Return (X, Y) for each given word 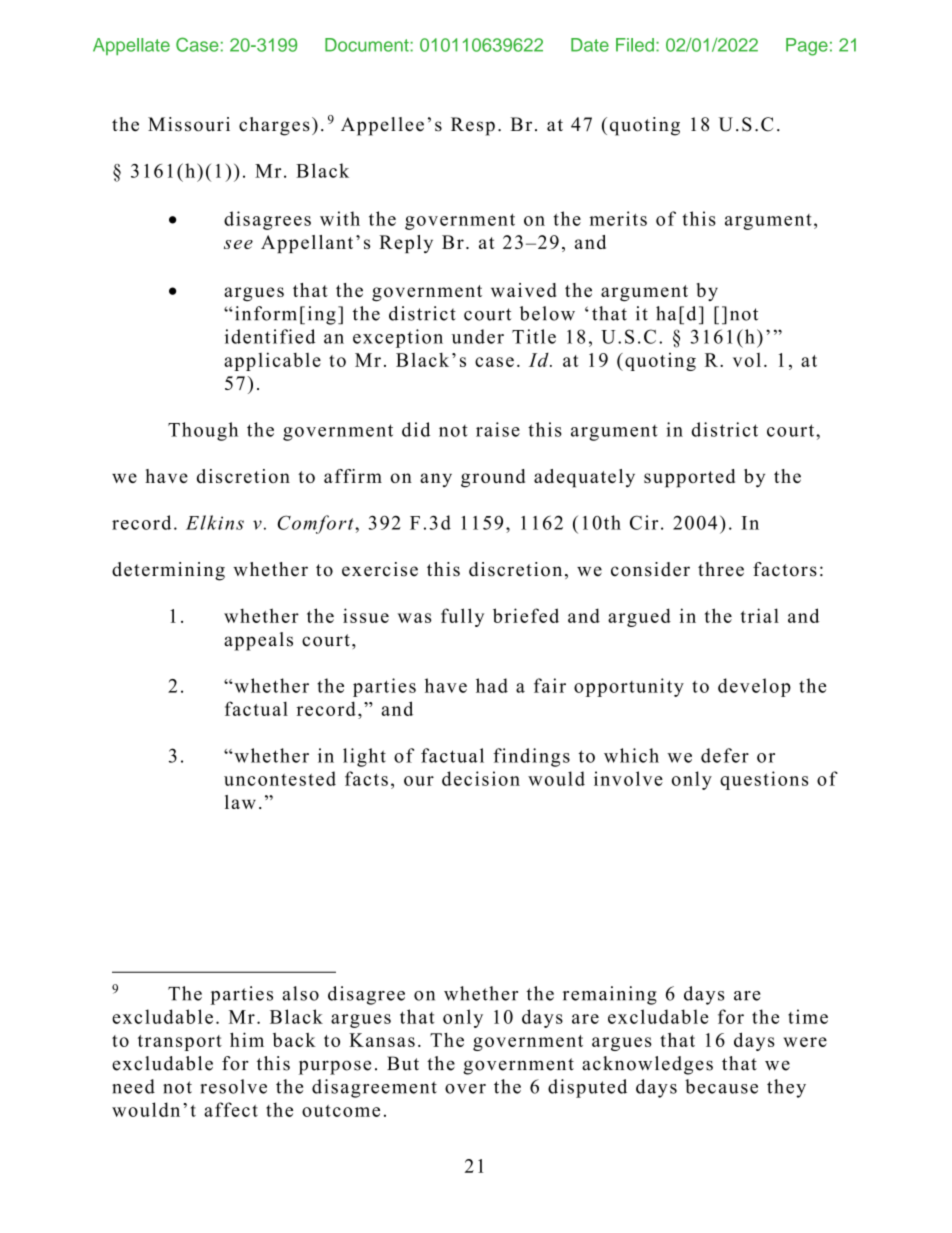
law (240, 802)
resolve (233, 1086)
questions (764, 780)
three (721, 569)
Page (807, 47)
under (478, 336)
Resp (473, 126)
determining (168, 571)
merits (618, 218)
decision (481, 778)
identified (270, 336)
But (403, 1063)
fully (462, 617)
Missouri (189, 124)
